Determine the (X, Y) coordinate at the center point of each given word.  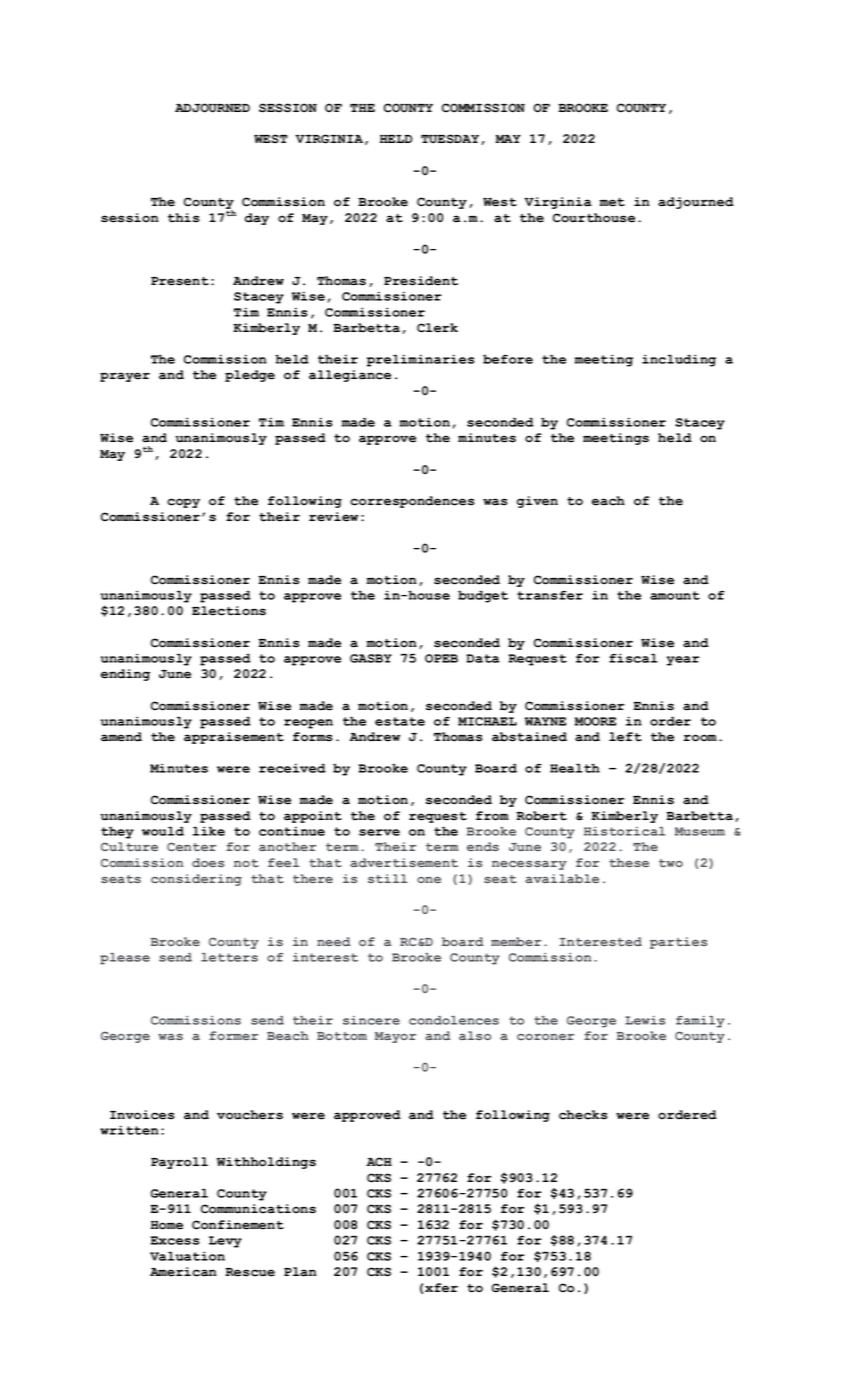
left (625, 737)
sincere (371, 1020)
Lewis (645, 1020)
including (679, 360)
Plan (300, 1272)
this (184, 218)
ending (125, 675)
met (612, 202)
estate (400, 721)
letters (229, 957)
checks (583, 1115)
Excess (175, 1240)
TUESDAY (451, 139)
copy (183, 503)
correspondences (412, 502)
